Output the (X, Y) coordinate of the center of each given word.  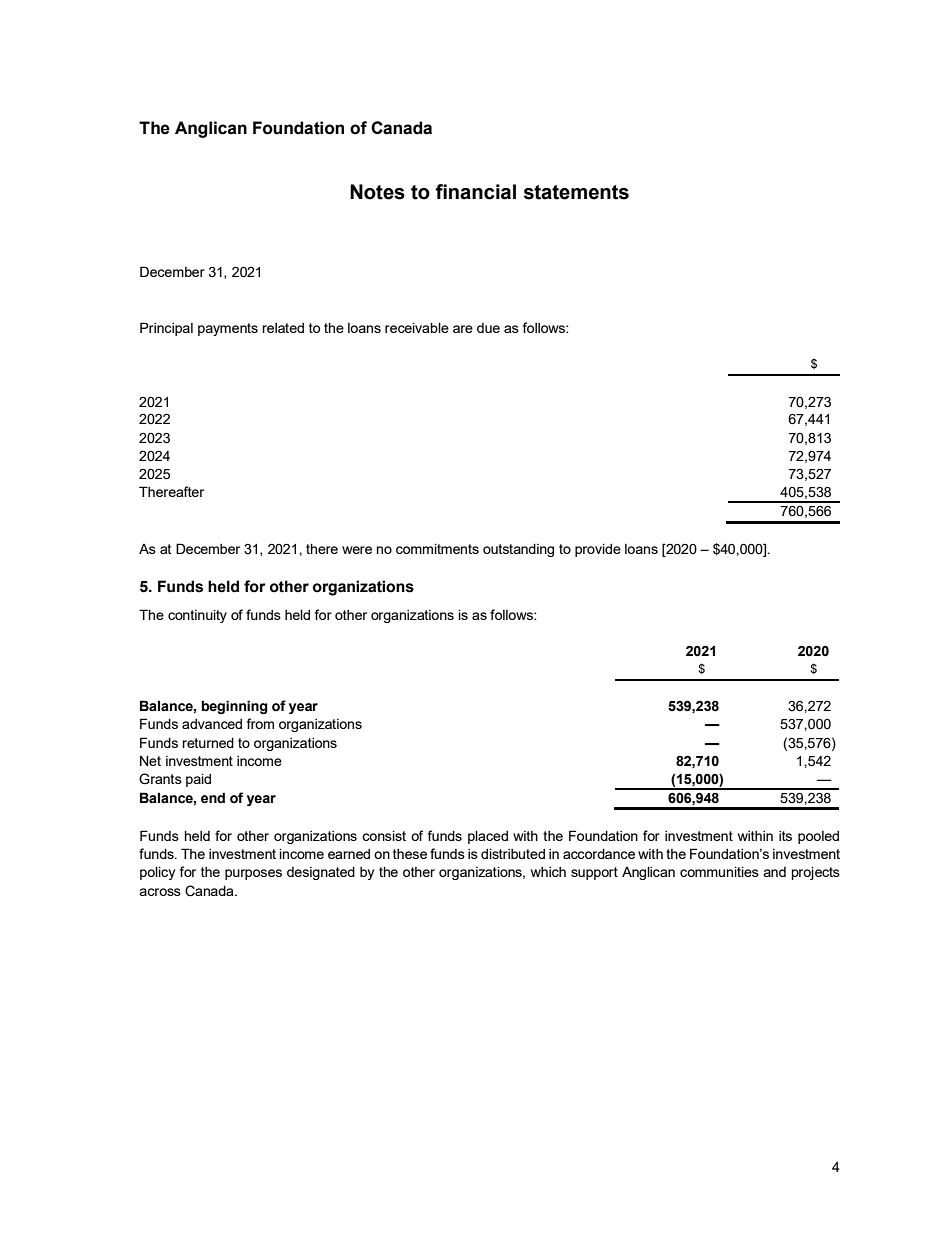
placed (488, 837)
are (463, 329)
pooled (818, 837)
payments (228, 329)
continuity (197, 616)
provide (598, 550)
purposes (253, 874)
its (785, 836)
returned (208, 742)
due (488, 328)
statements (576, 192)
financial (475, 192)
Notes (377, 192)
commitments (437, 548)
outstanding (518, 550)
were (357, 550)
